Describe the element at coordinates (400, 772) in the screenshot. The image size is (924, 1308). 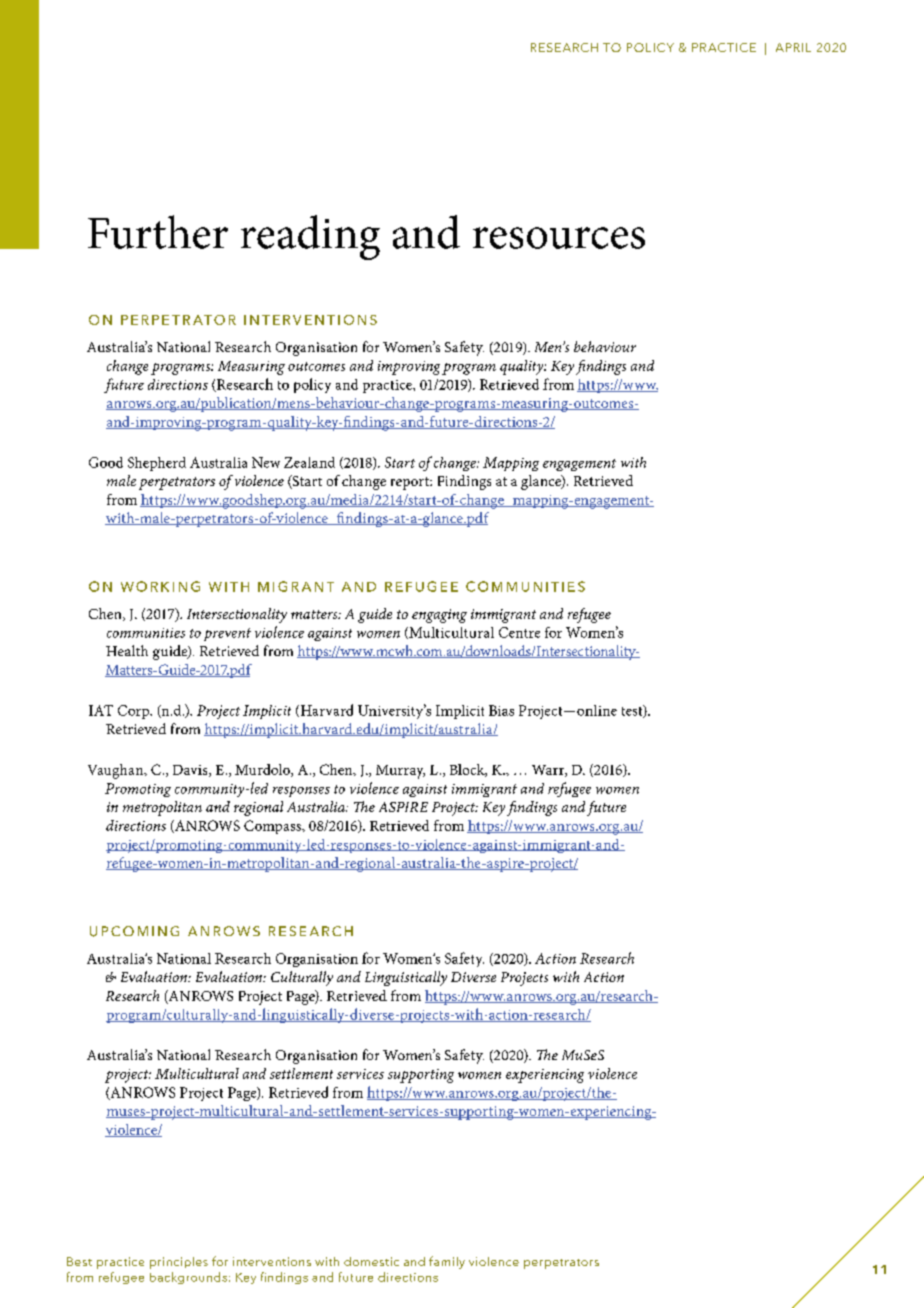
I see `Murray` at that location.
